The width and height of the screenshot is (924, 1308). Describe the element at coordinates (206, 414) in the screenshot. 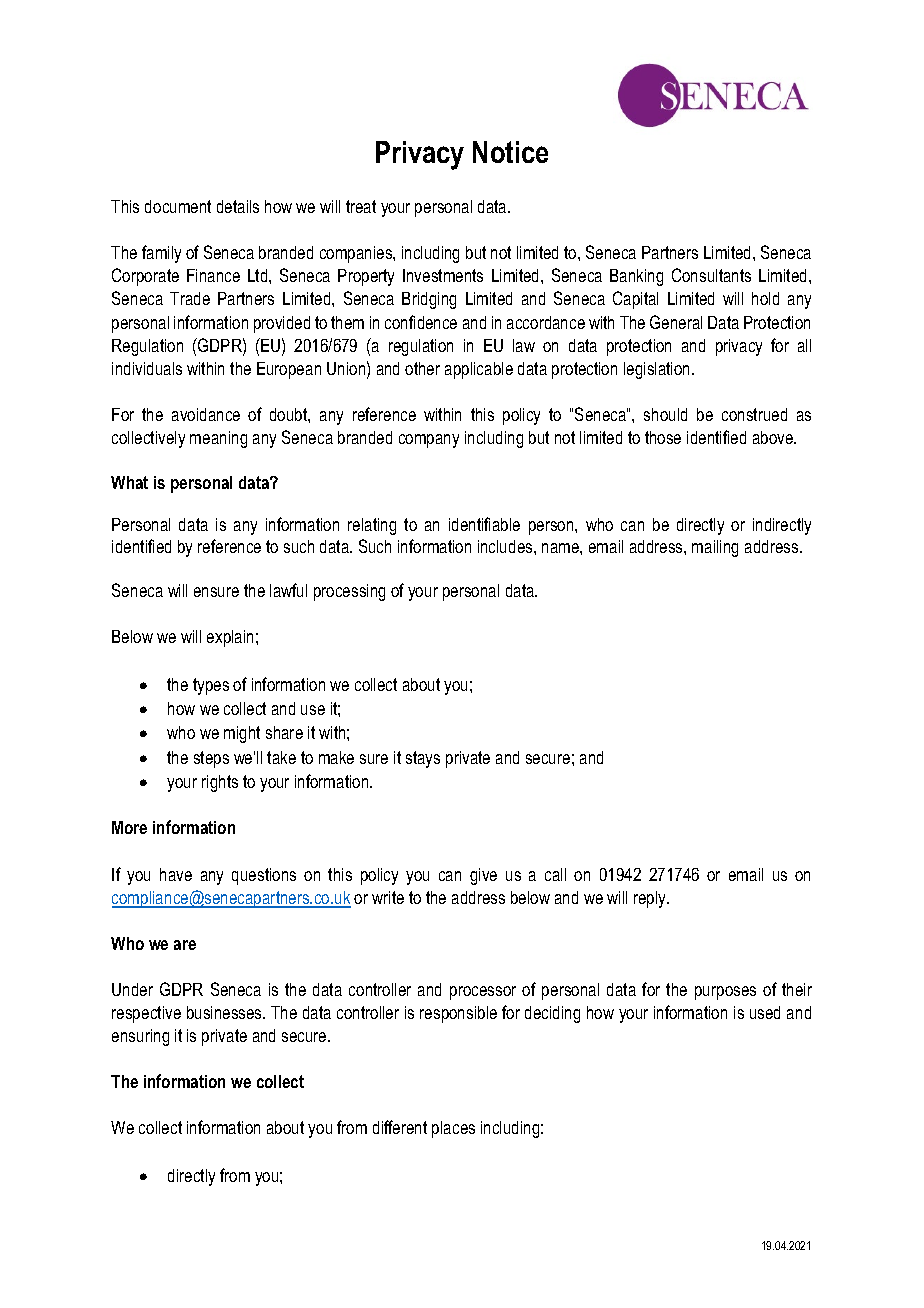

I see `avoidance` at that location.
